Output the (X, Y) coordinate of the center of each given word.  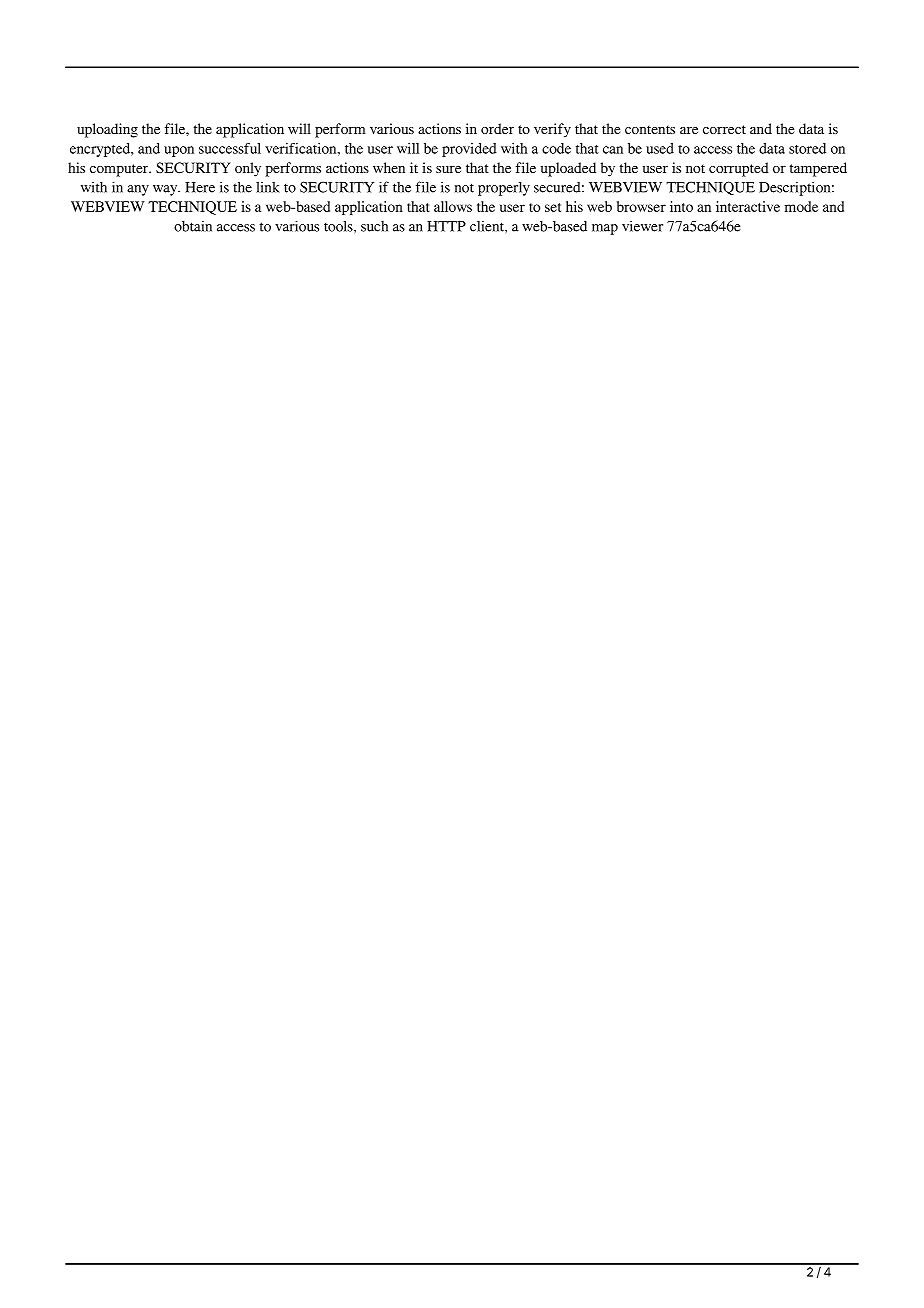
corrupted (739, 169)
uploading (107, 130)
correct (724, 129)
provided (469, 150)
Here (200, 187)
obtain (193, 226)
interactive (748, 206)
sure (448, 169)
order (497, 128)
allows (453, 206)
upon (179, 151)
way (166, 190)
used (660, 148)
